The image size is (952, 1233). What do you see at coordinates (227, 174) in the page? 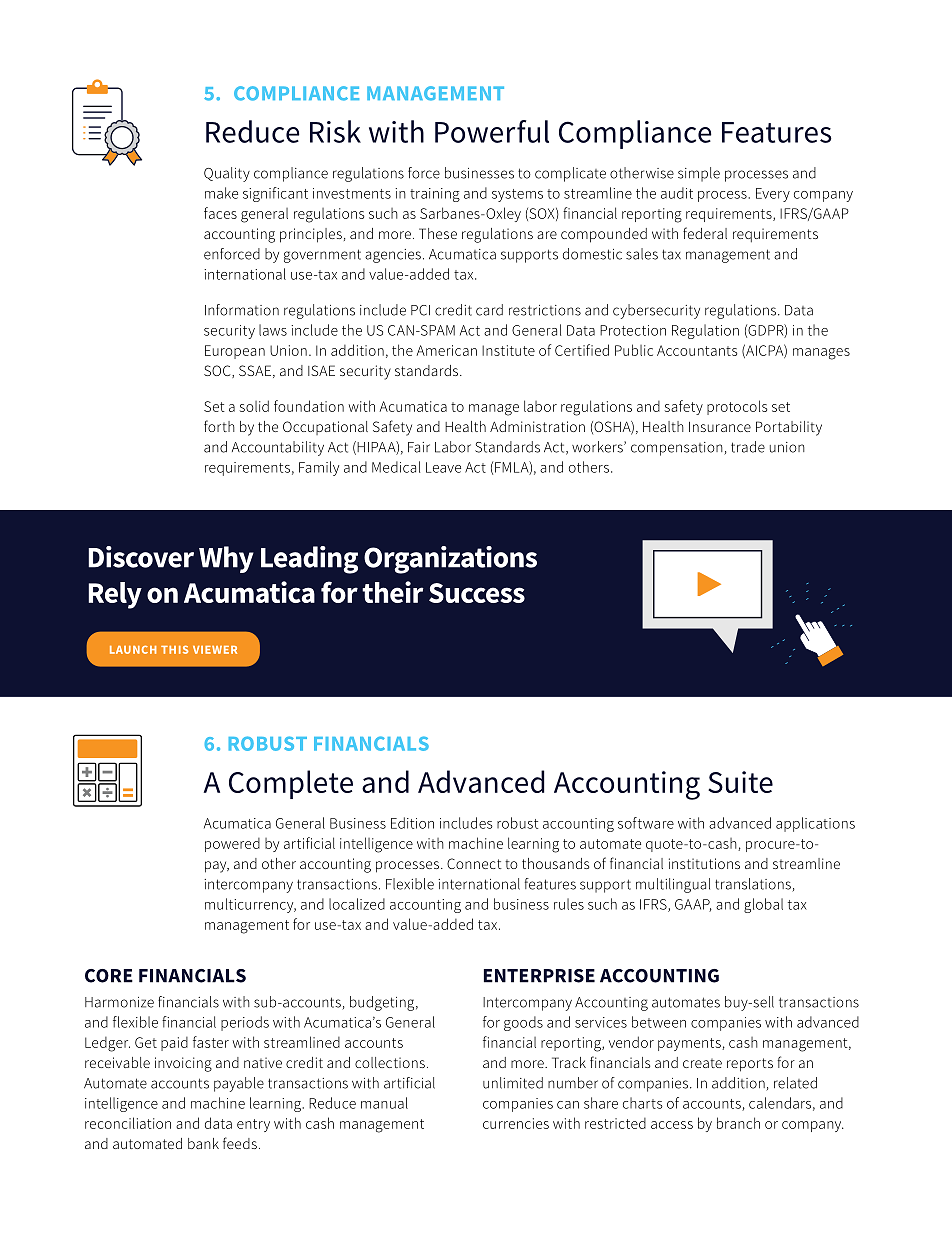
I see `Quality` at bounding box center [227, 174].
